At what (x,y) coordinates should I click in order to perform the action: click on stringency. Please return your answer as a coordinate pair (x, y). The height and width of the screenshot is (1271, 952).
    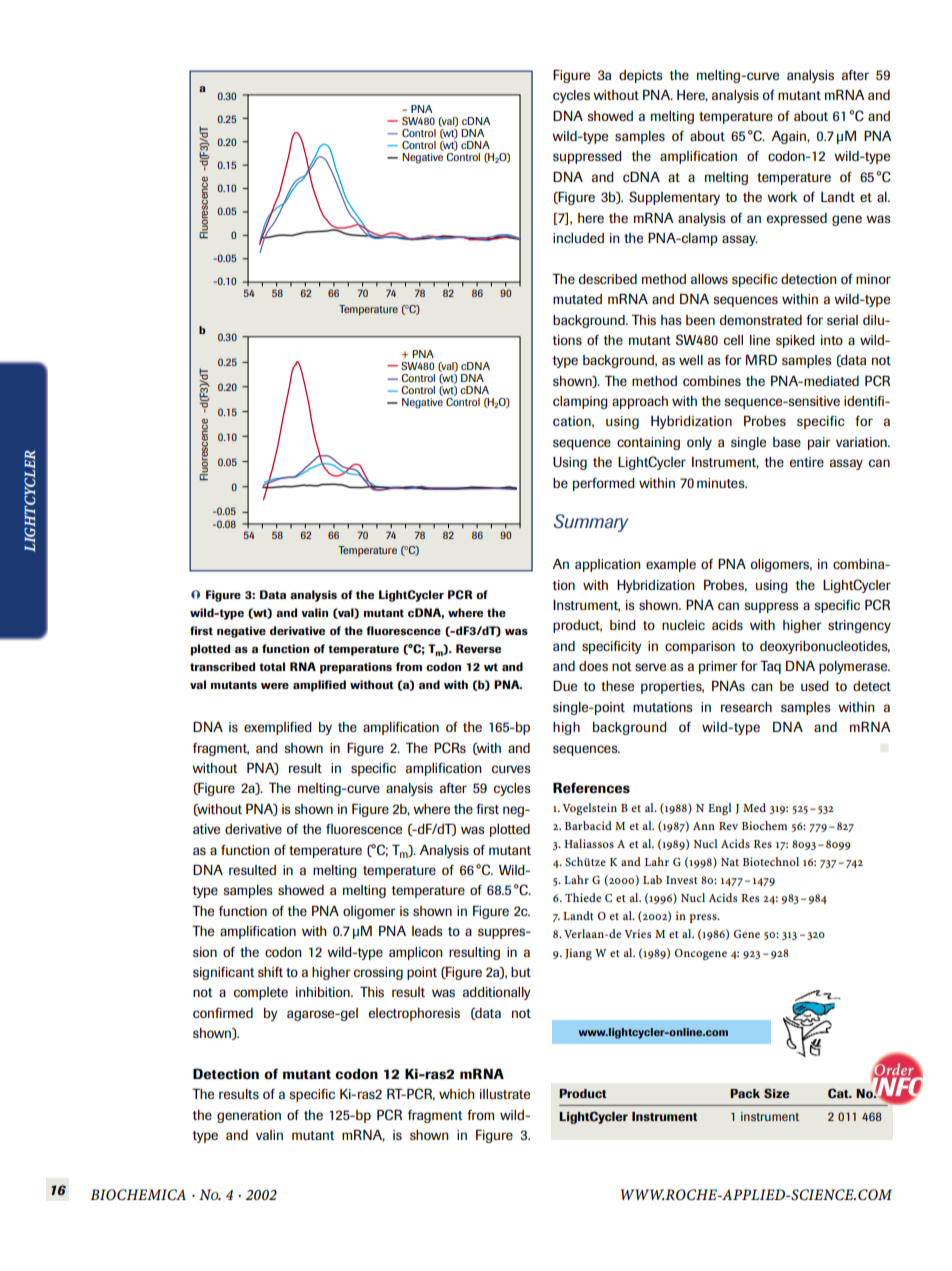
    Looking at the image, I should click on (859, 626).
